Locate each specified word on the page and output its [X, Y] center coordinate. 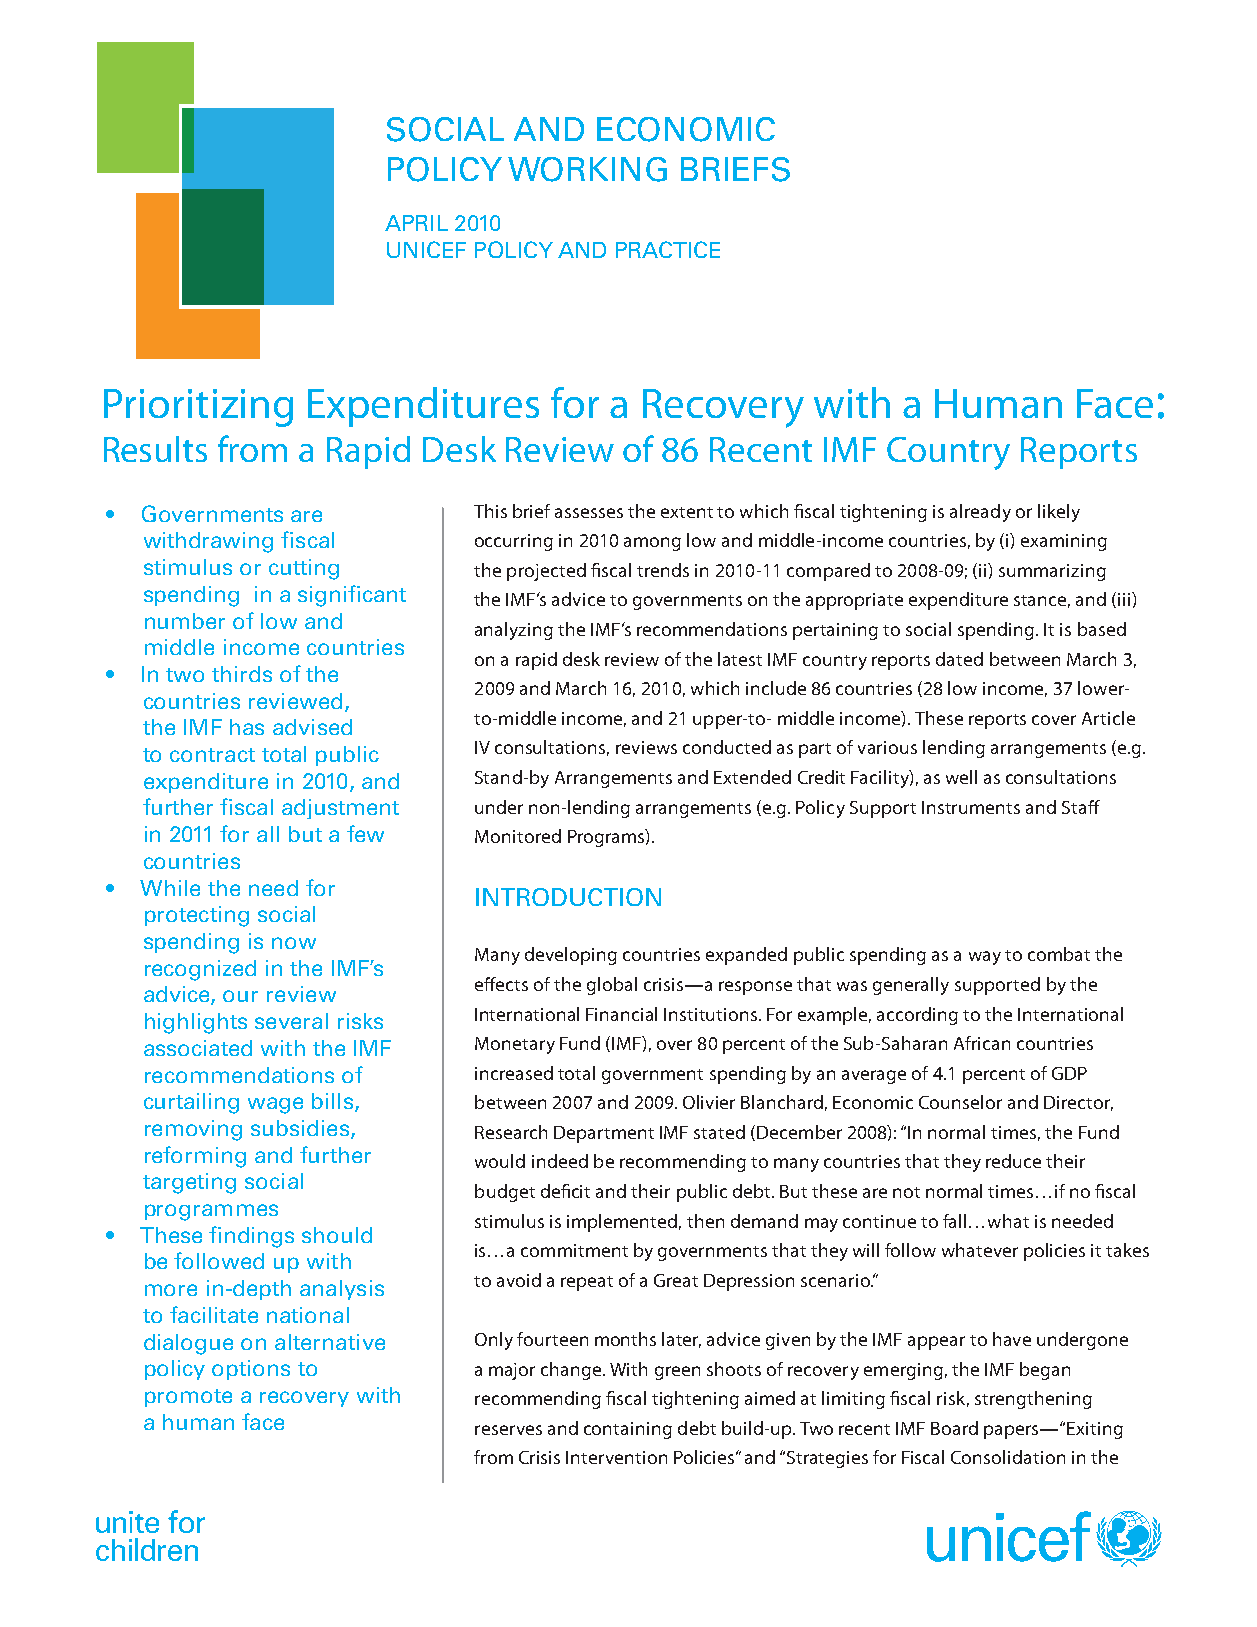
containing [628, 1430]
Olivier [709, 1102]
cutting [304, 569]
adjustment [340, 809]
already [980, 513]
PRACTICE [668, 249]
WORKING [587, 169]
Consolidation [1008, 1457]
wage [275, 1105]
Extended [752, 777]
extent [687, 512]
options [251, 1370]
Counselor [960, 1102]
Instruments [971, 807]
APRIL [416, 223]
